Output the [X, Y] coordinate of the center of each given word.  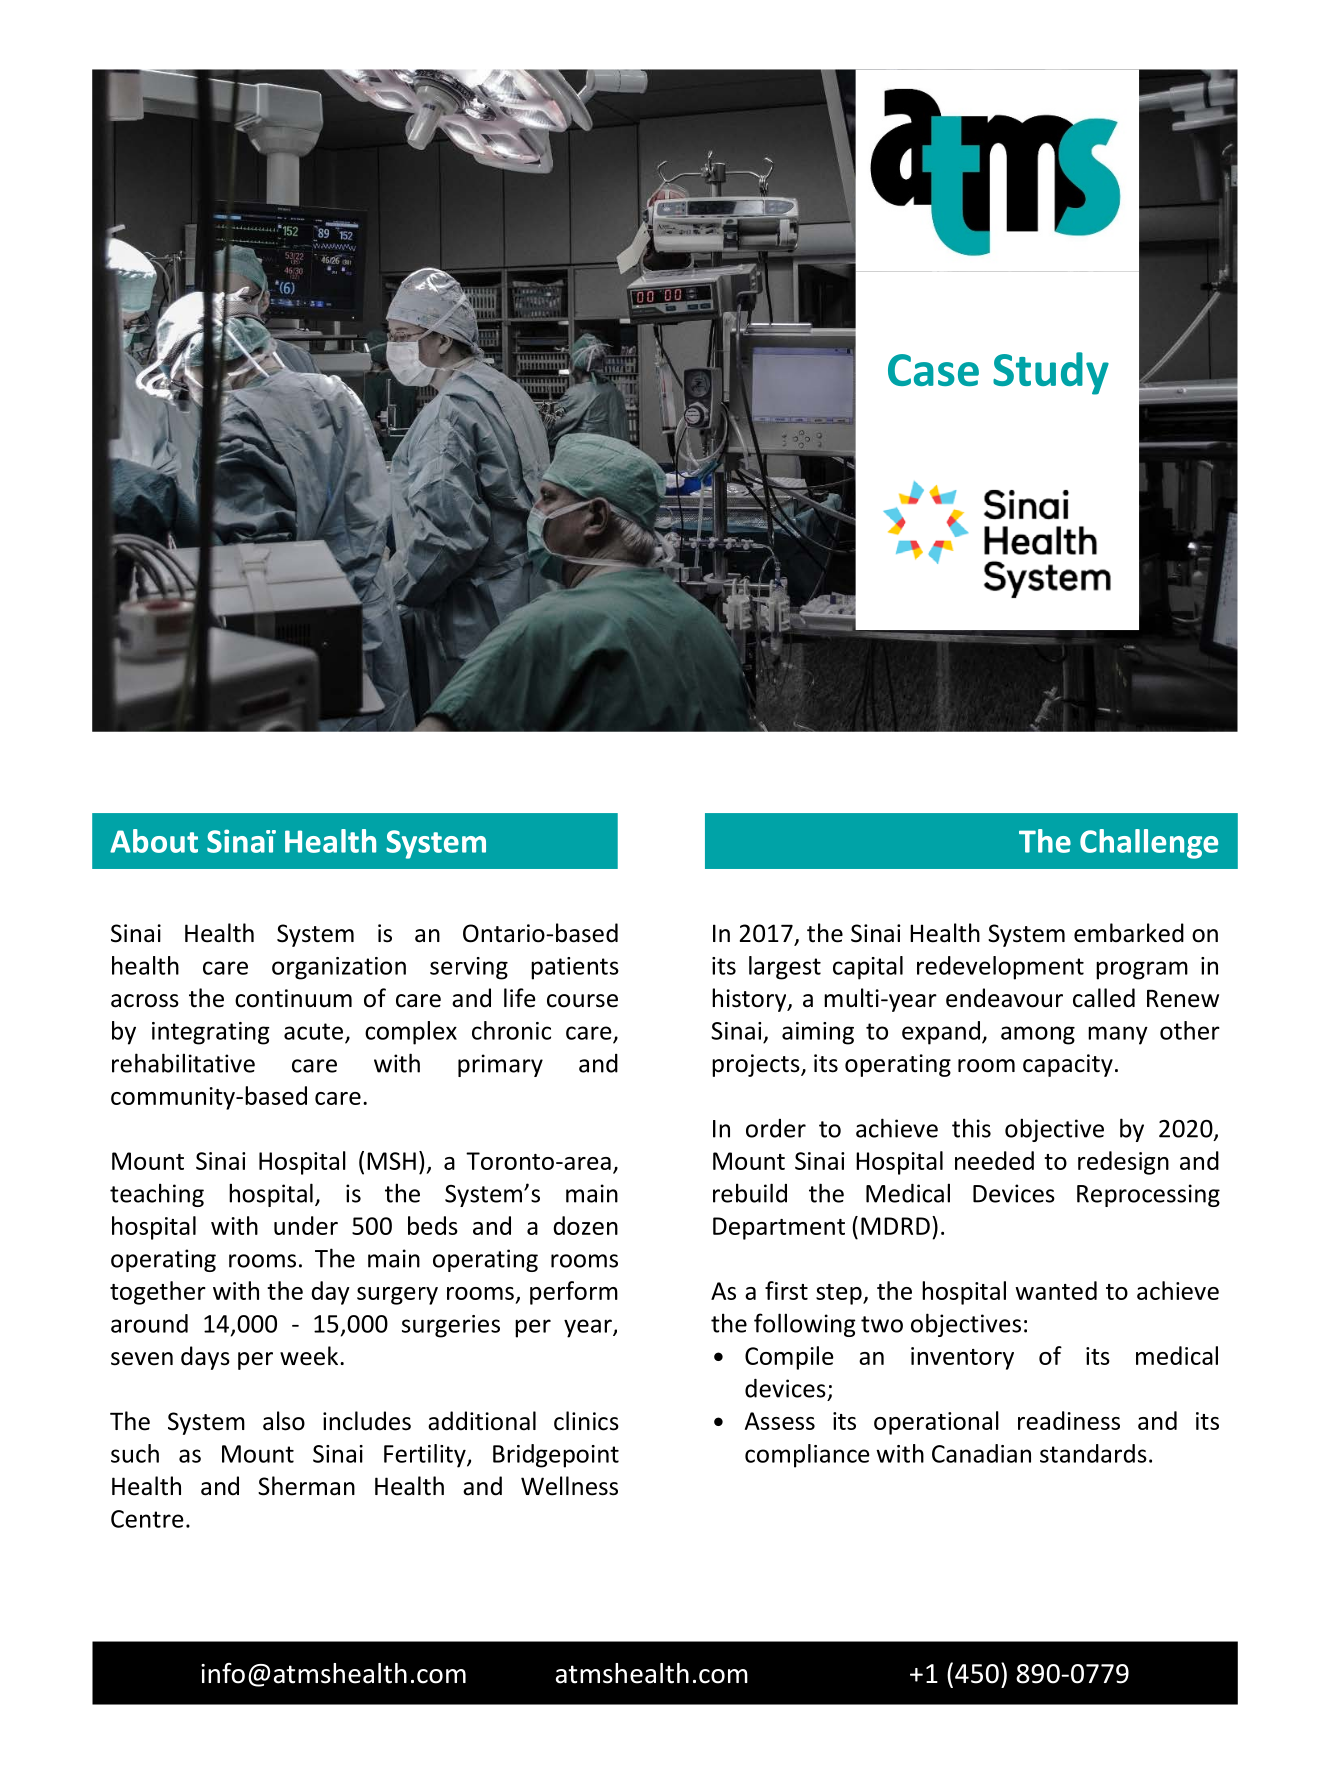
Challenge [1149, 844]
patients [575, 968]
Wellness [569, 1486]
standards [1093, 1453]
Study [1051, 373]
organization [339, 968]
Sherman [306, 1486]
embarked [1129, 933]
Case [933, 370]
